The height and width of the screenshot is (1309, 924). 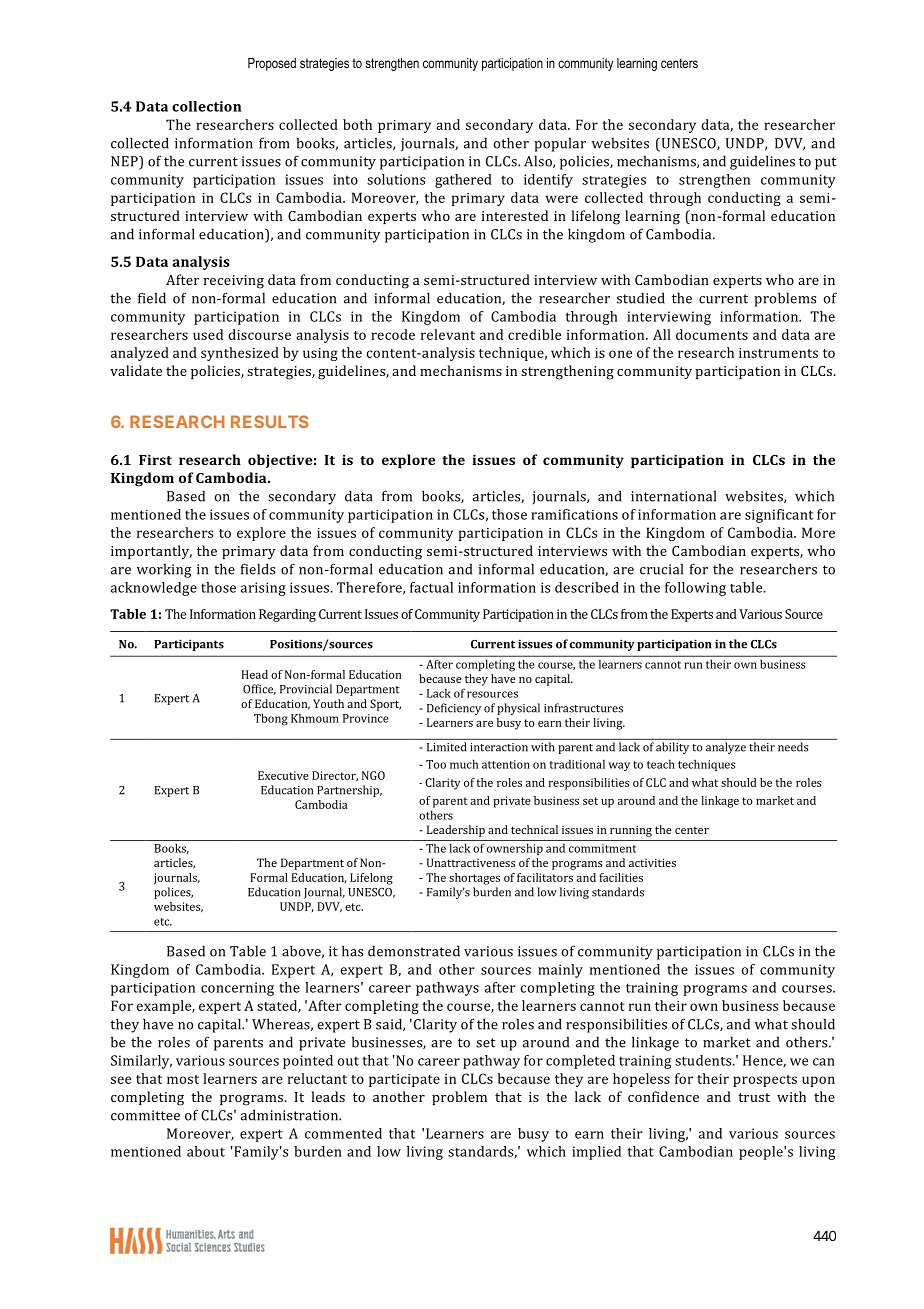 What do you see at coordinates (206, 106) in the screenshot?
I see `collection` at bounding box center [206, 106].
